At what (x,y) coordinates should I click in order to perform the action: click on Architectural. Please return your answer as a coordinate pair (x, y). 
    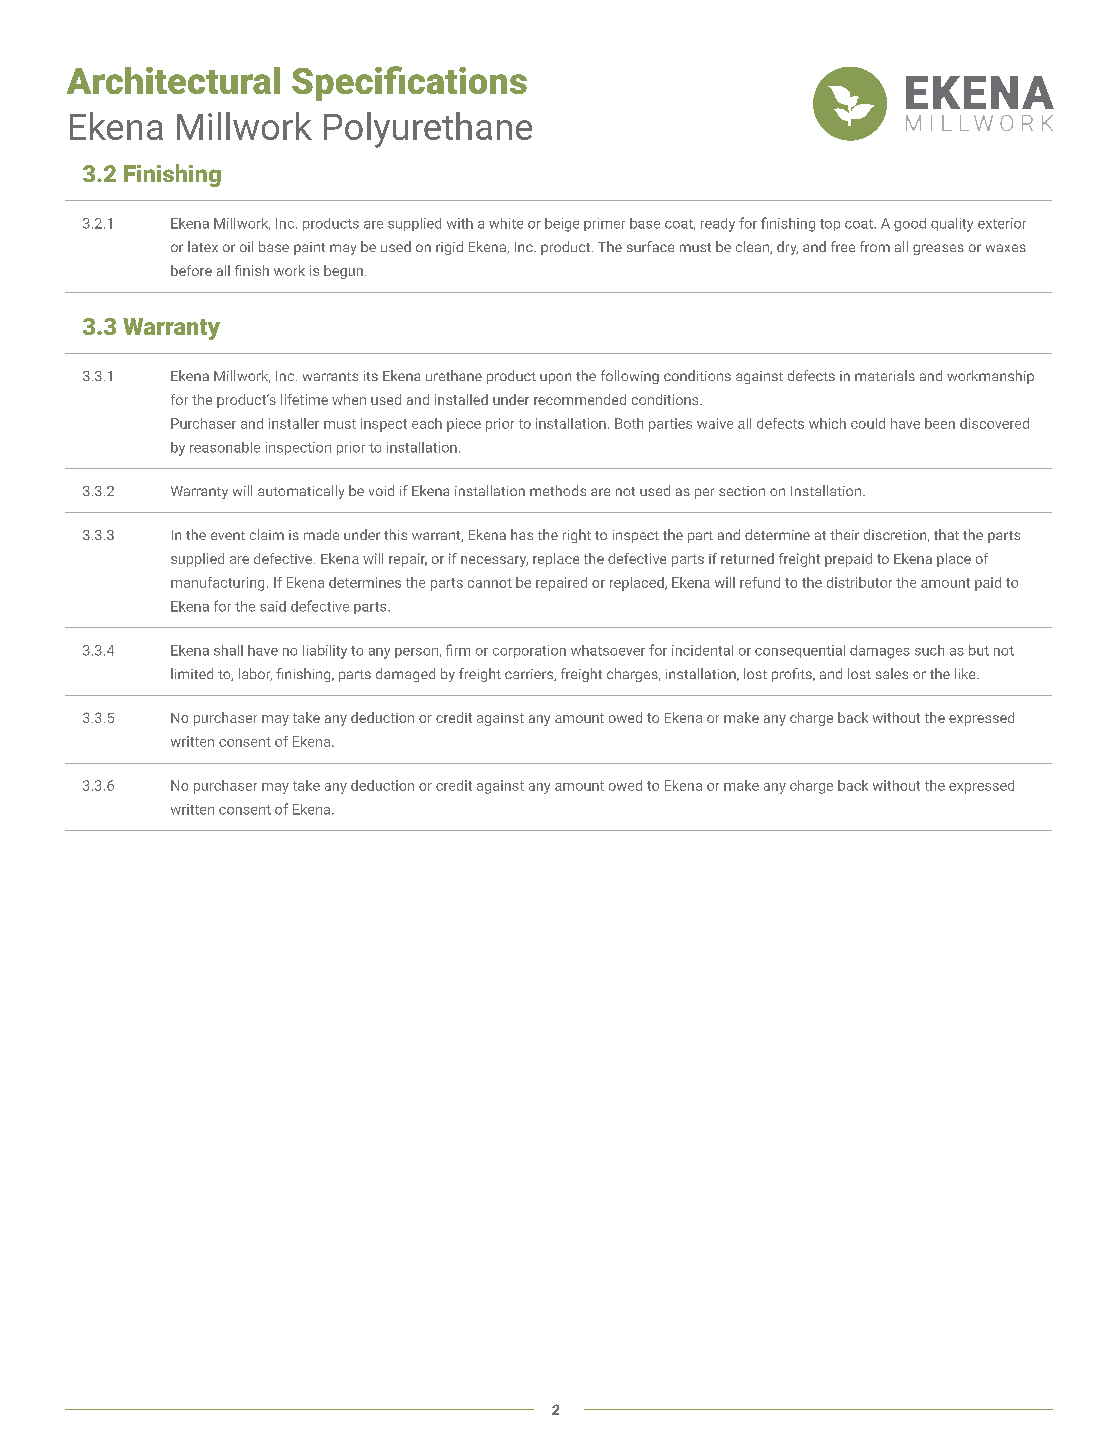
    Looking at the image, I should click on (173, 80).
